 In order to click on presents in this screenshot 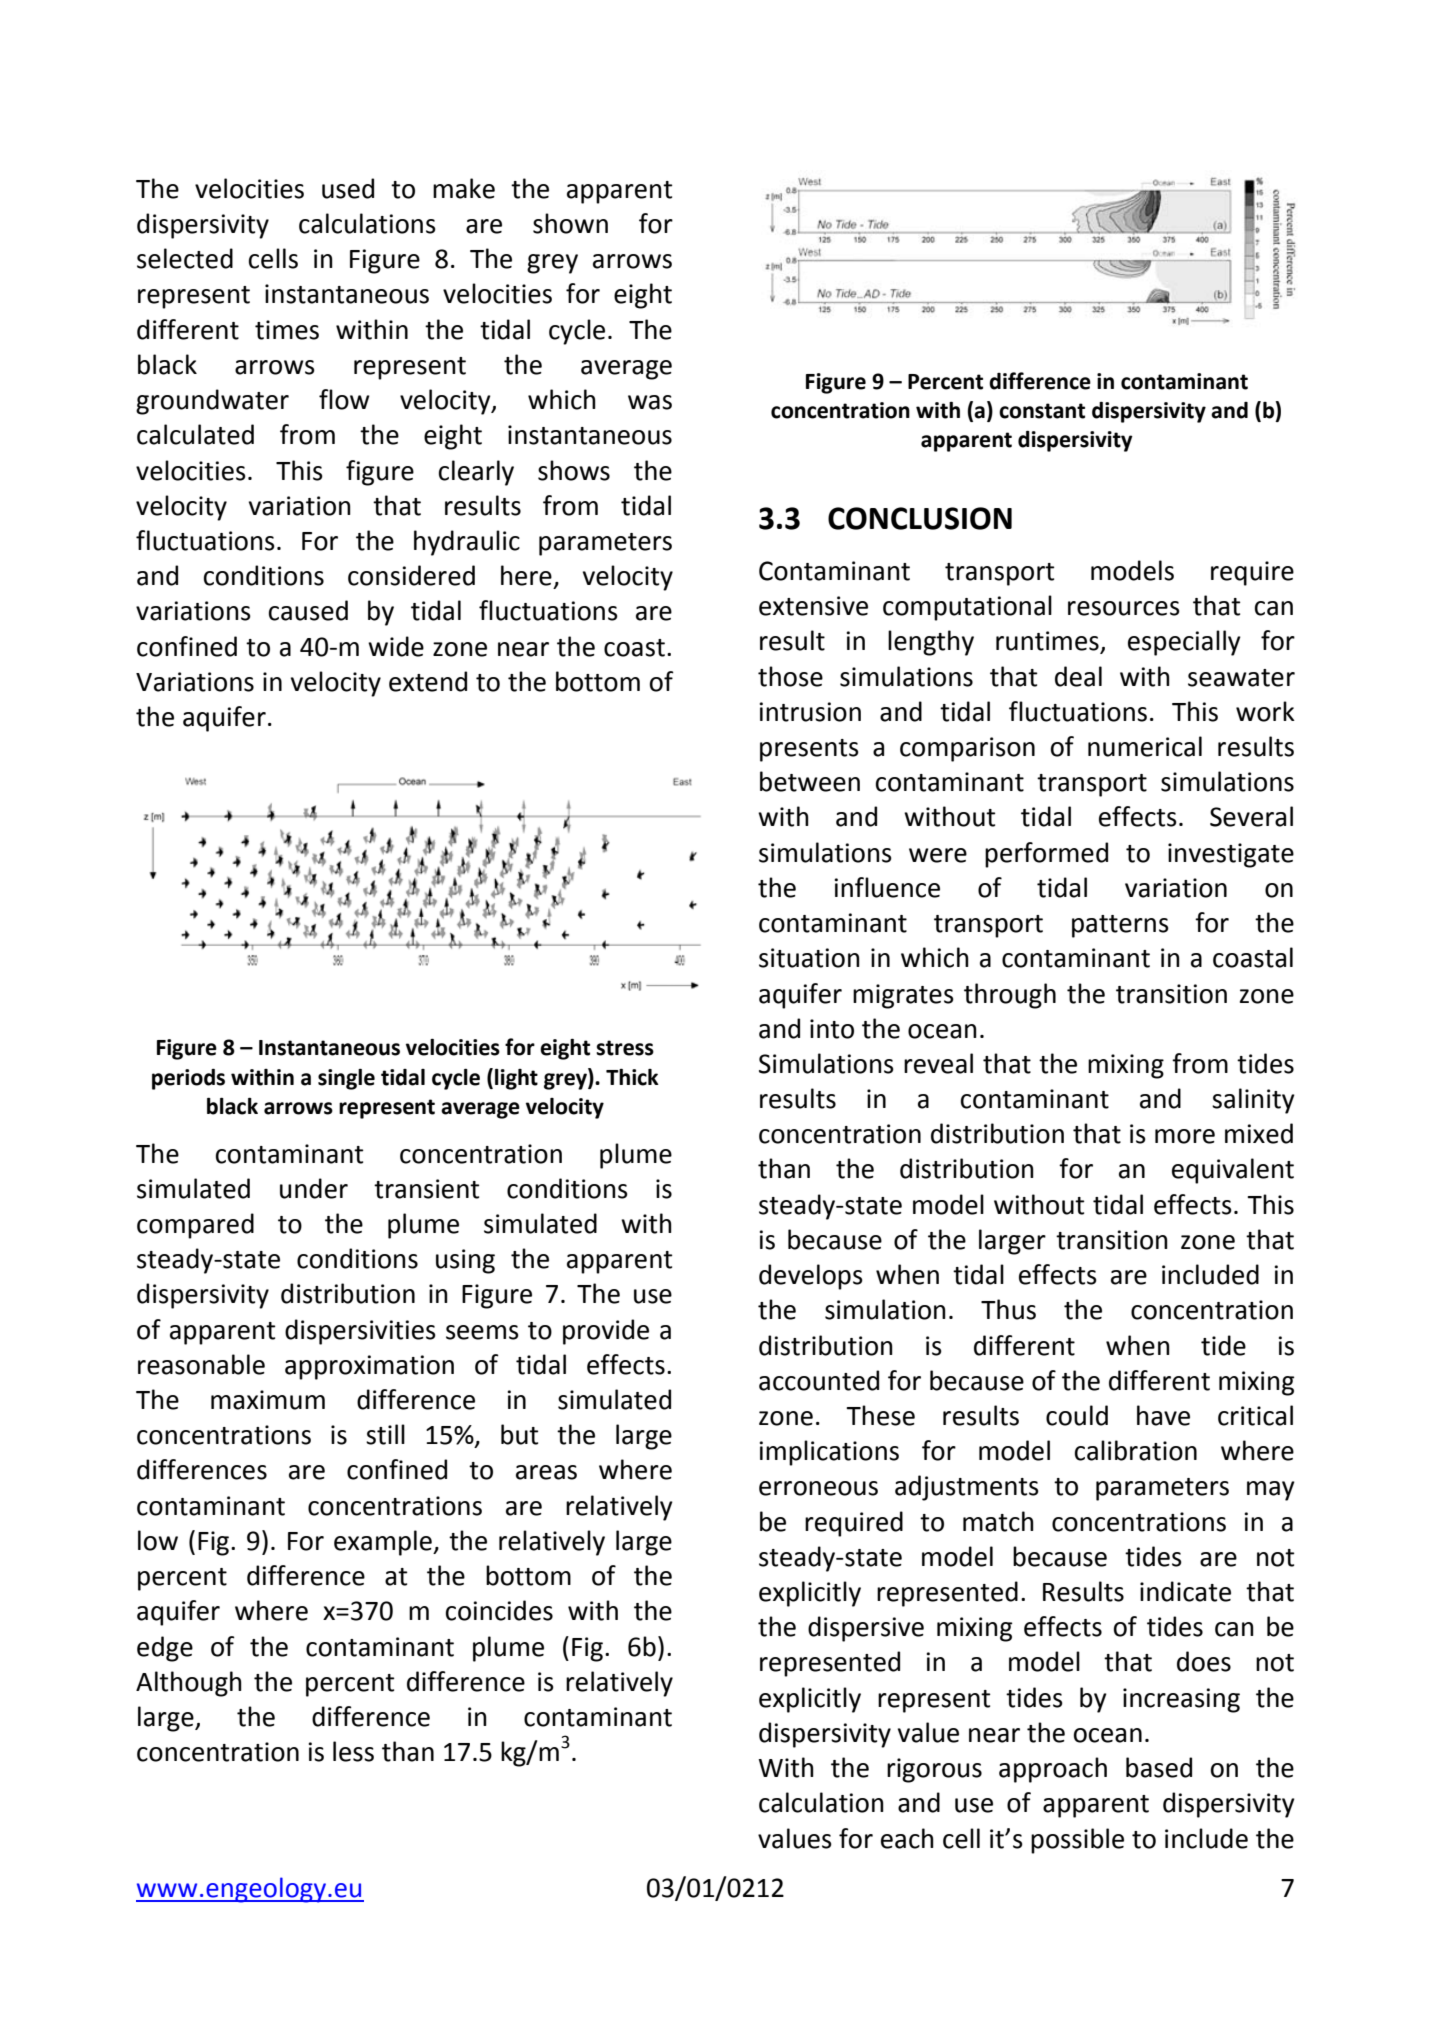, I will do `click(809, 750)`.
